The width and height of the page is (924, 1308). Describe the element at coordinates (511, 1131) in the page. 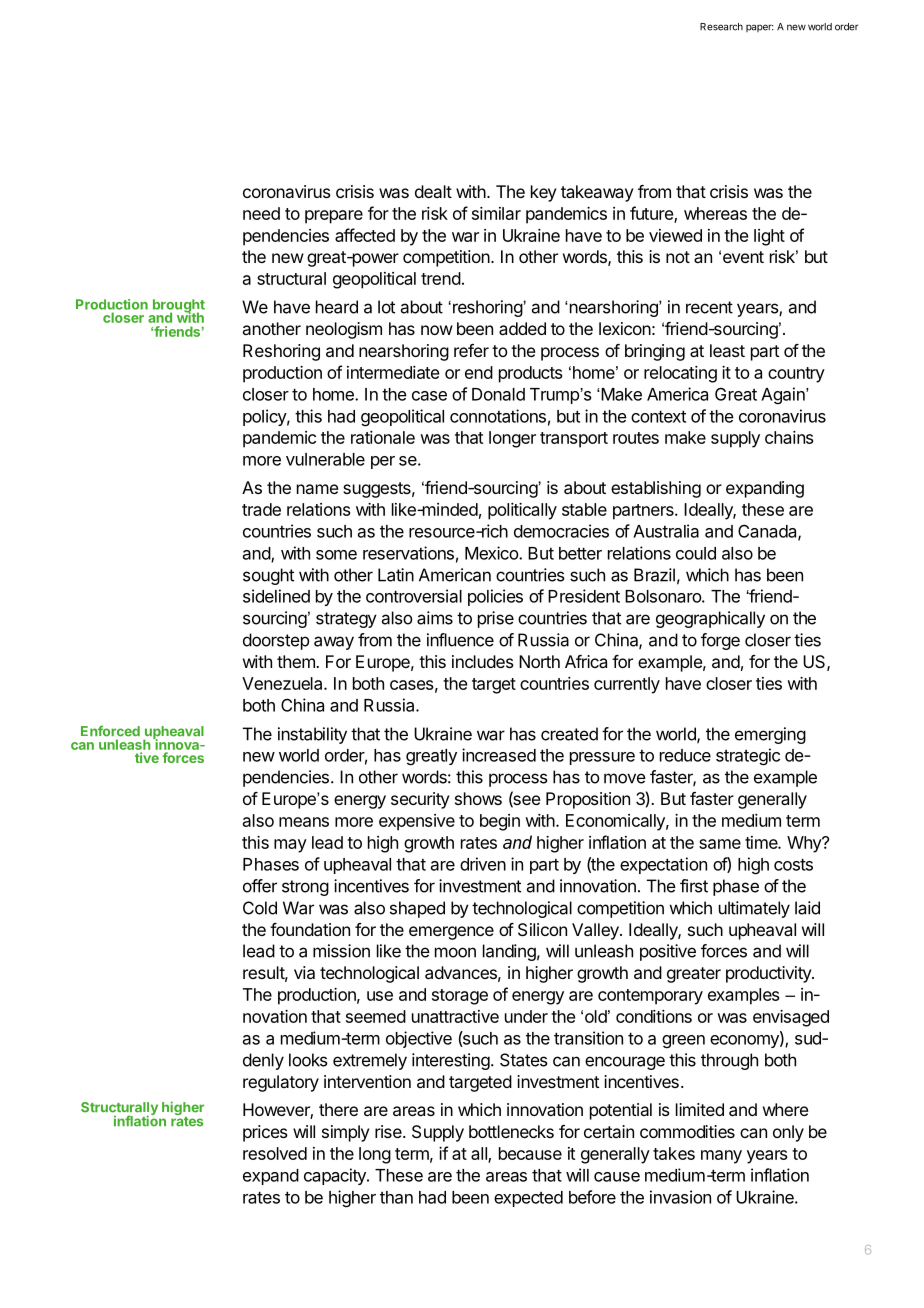

I see `bottlenecks` at that location.
